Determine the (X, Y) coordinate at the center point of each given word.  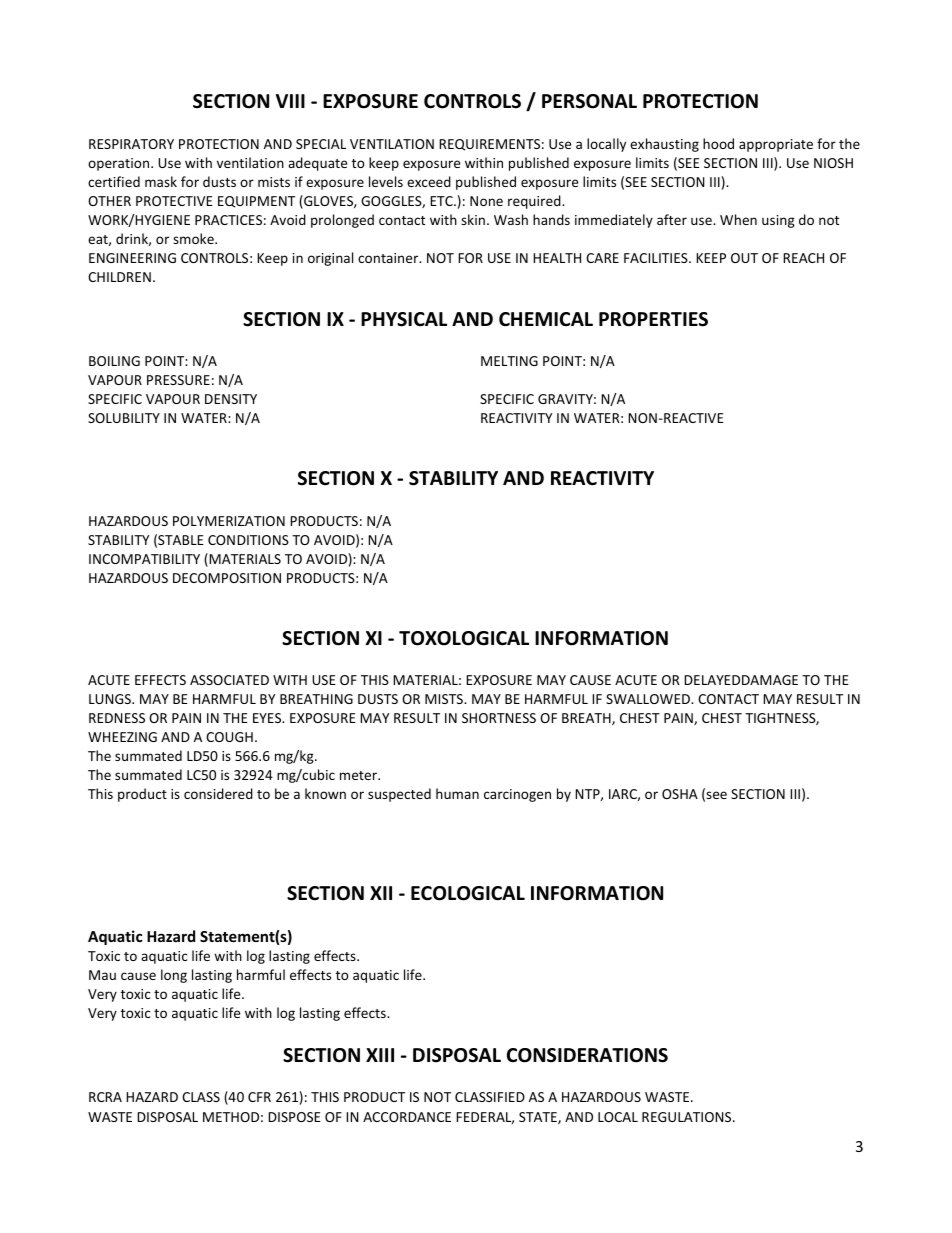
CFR (259, 1097)
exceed (429, 181)
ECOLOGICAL (468, 893)
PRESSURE (178, 380)
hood (718, 143)
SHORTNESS (499, 718)
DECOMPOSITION (227, 578)
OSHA (680, 794)
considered (218, 793)
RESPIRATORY (131, 144)
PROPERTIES (653, 319)
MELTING (509, 361)
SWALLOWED (649, 699)
